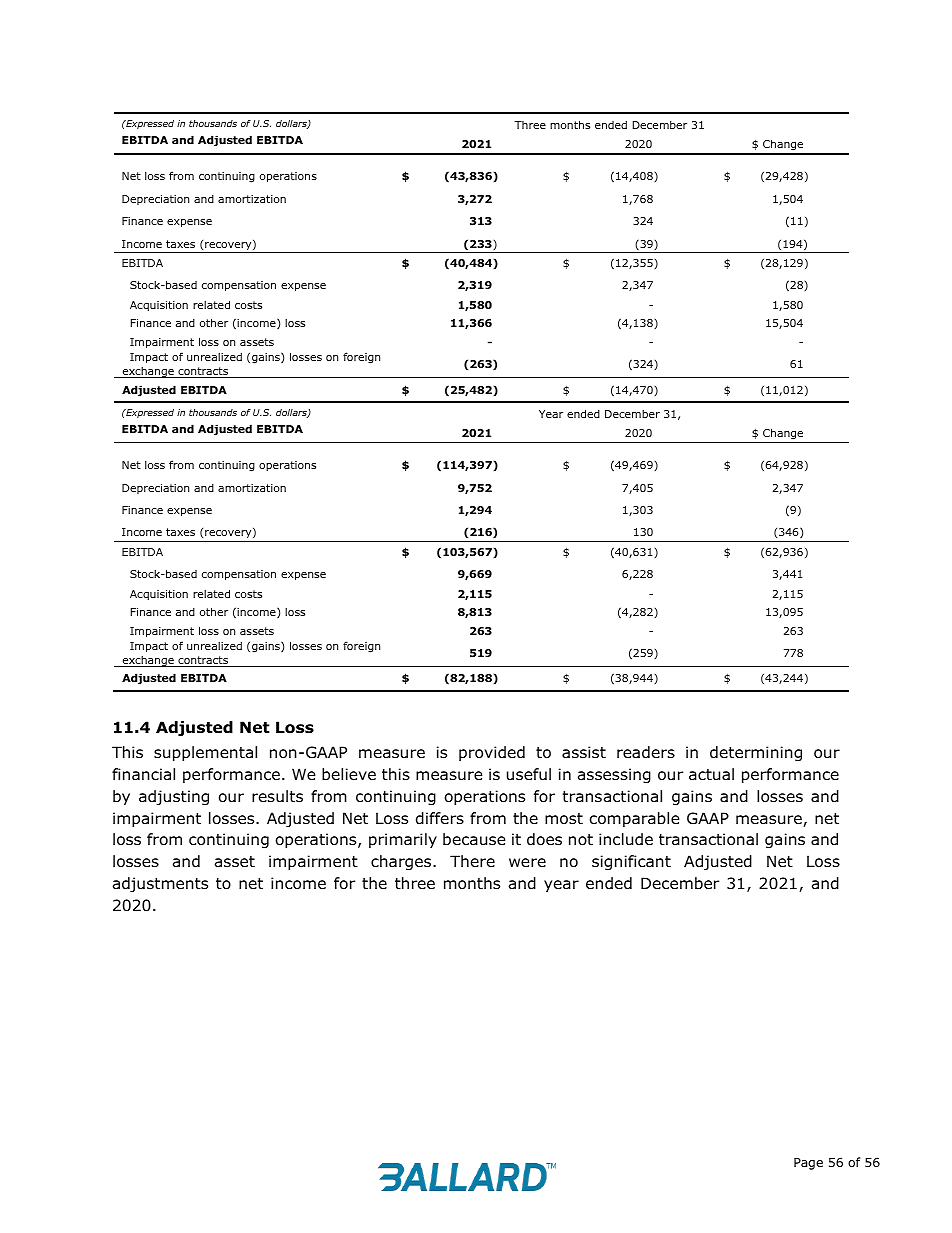 The width and height of the screenshot is (952, 1233). I want to click on Page, so click(808, 1164).
